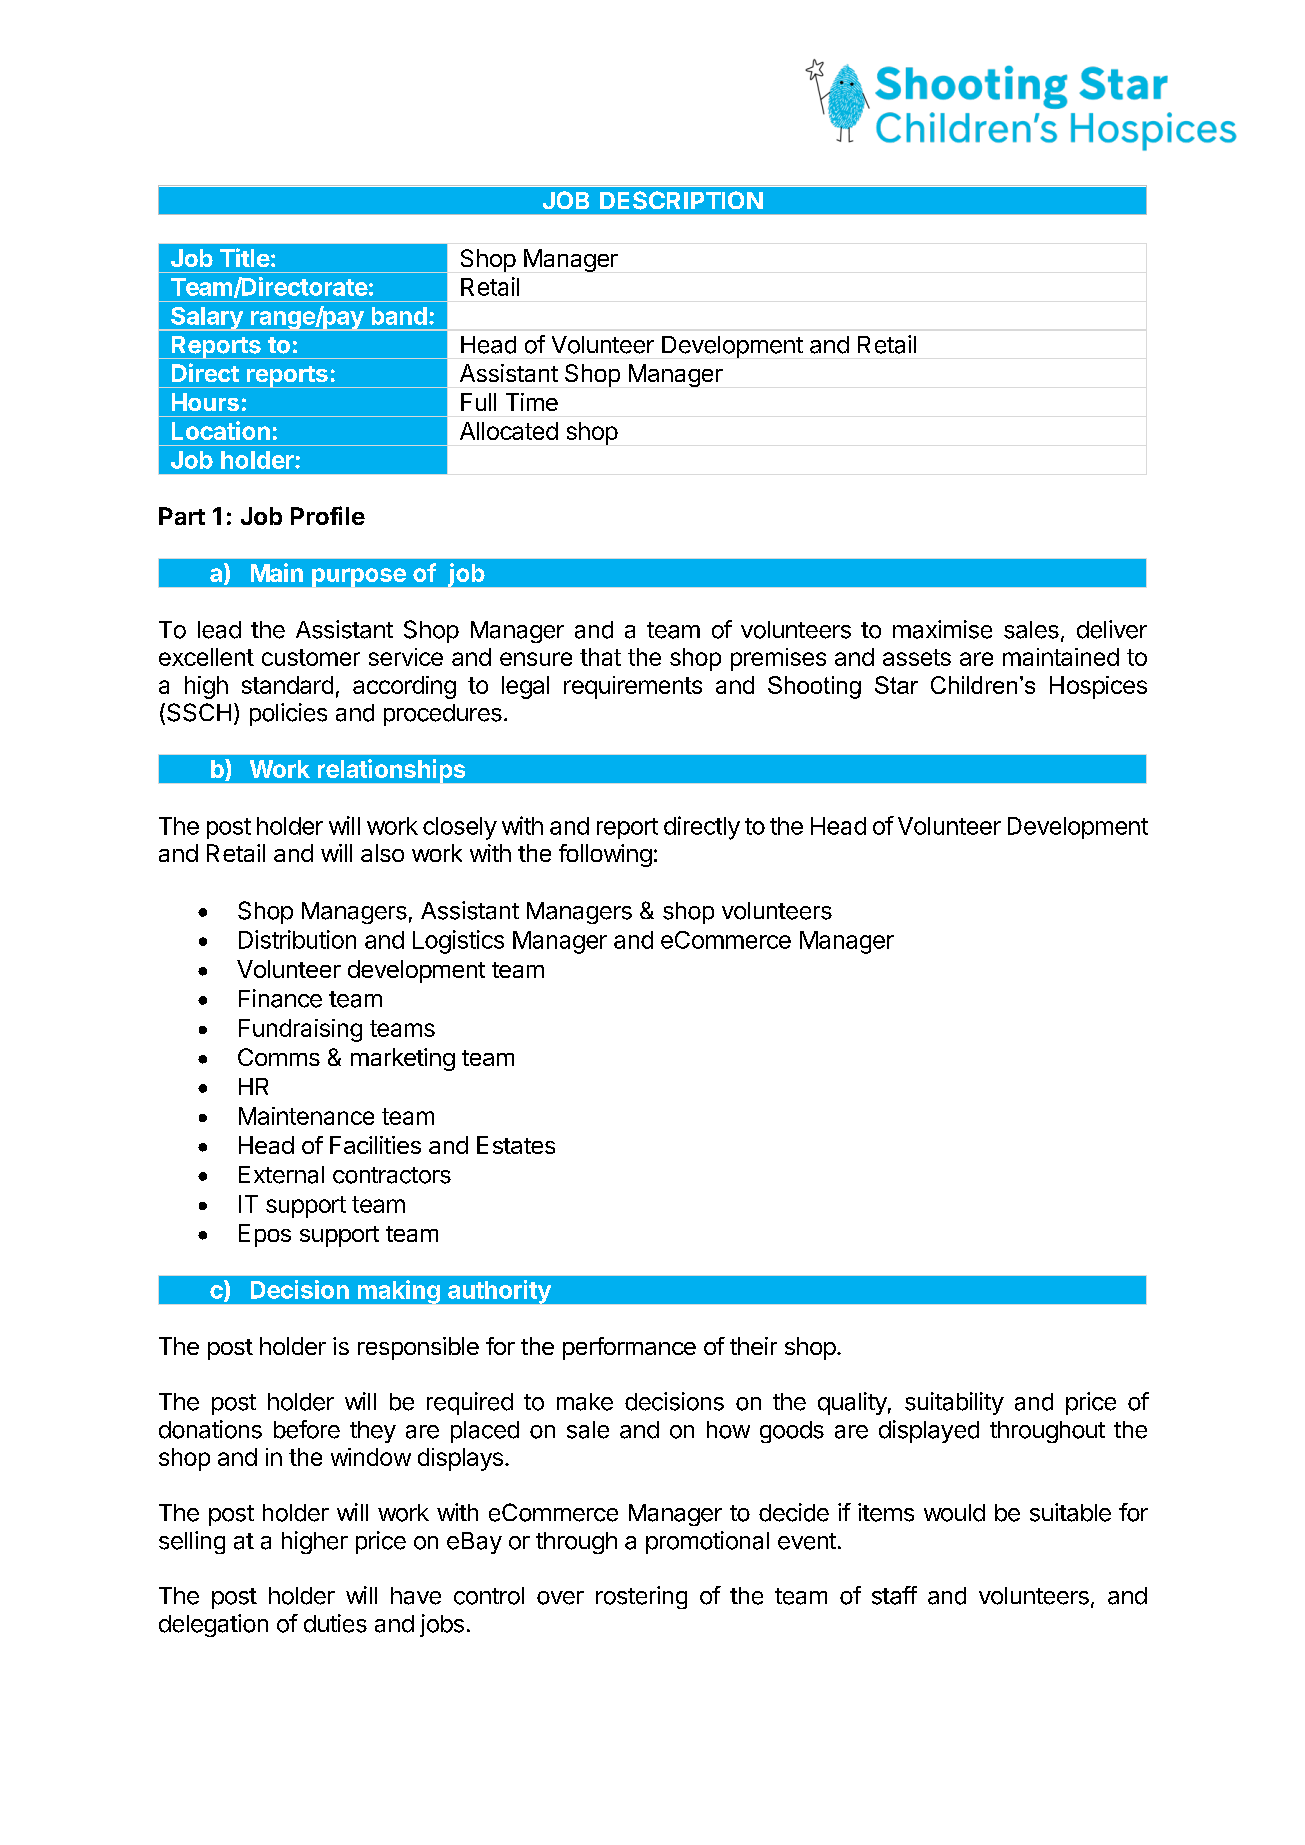 The width and height of the page is (1305, 1845). I want to click on Distribution, so click(297, 939).
